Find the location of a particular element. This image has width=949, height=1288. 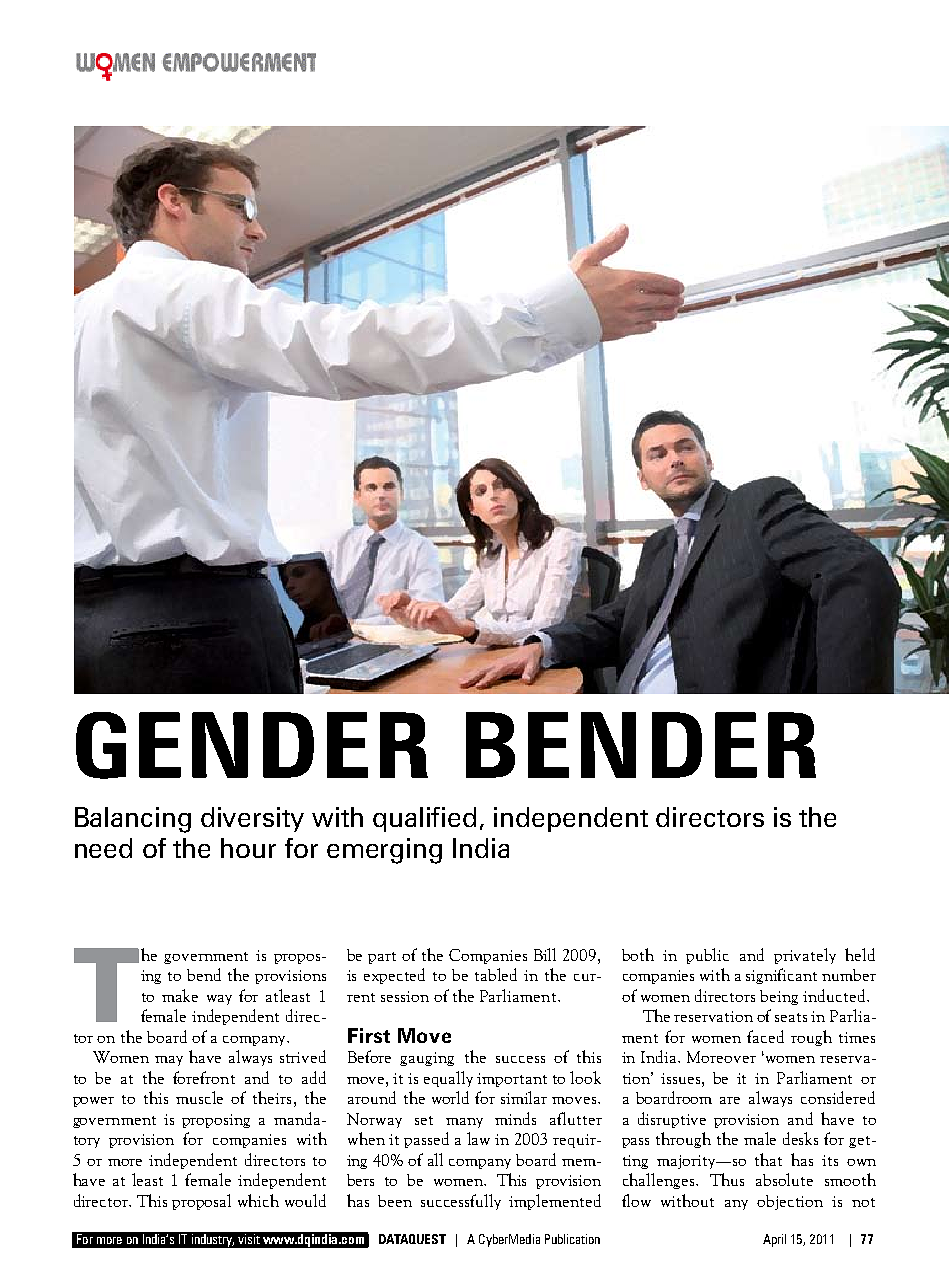

being is located at coordinates (779, 997).
